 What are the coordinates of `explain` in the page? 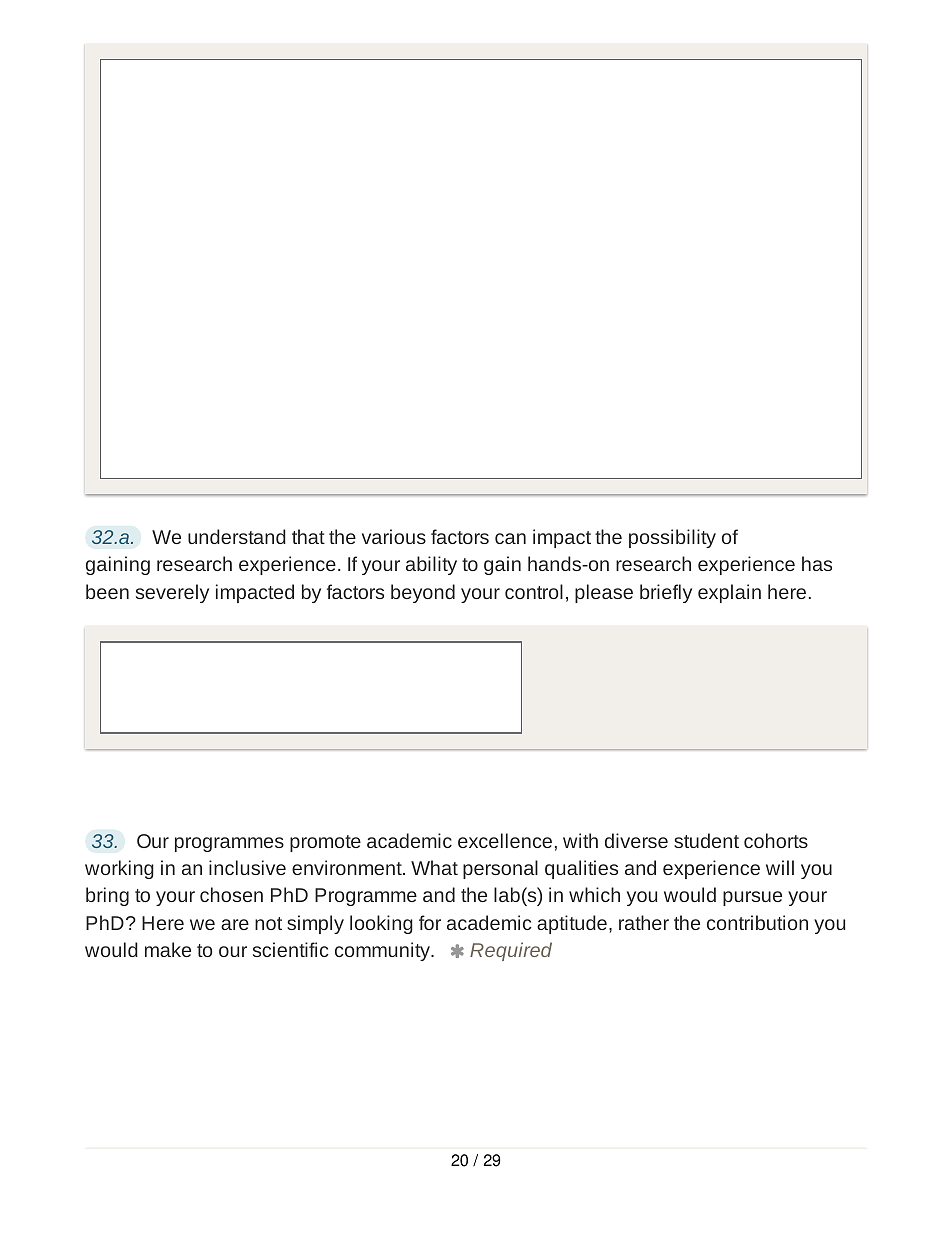 It's located at (729, 593).
